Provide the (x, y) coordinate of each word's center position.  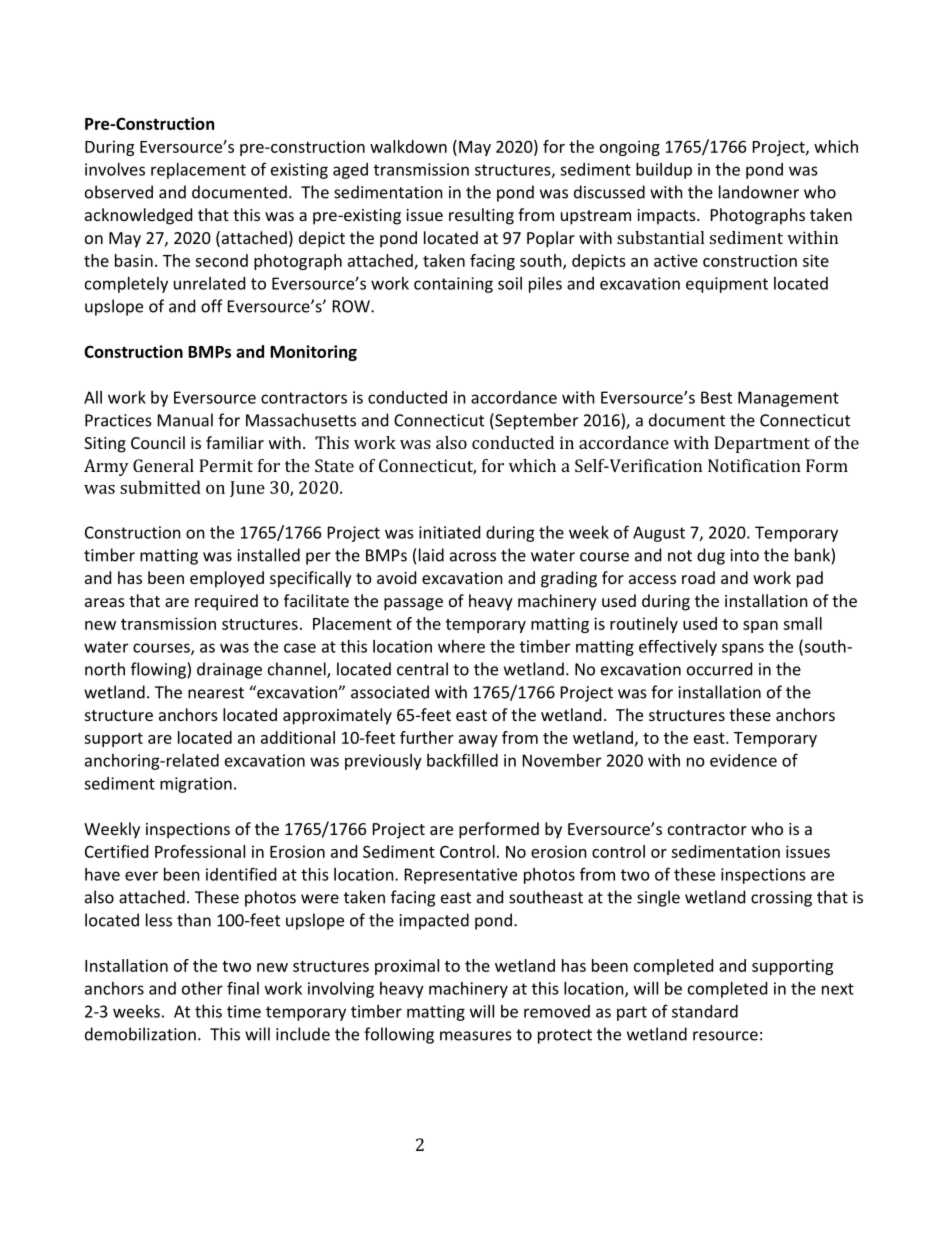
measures (476, 1036)
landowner (759, 192)
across (473, 557)
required (226, 602)
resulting (481, 216)
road (698, 577)
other (202, 988)
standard (705, 1011)
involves (115, 169)
